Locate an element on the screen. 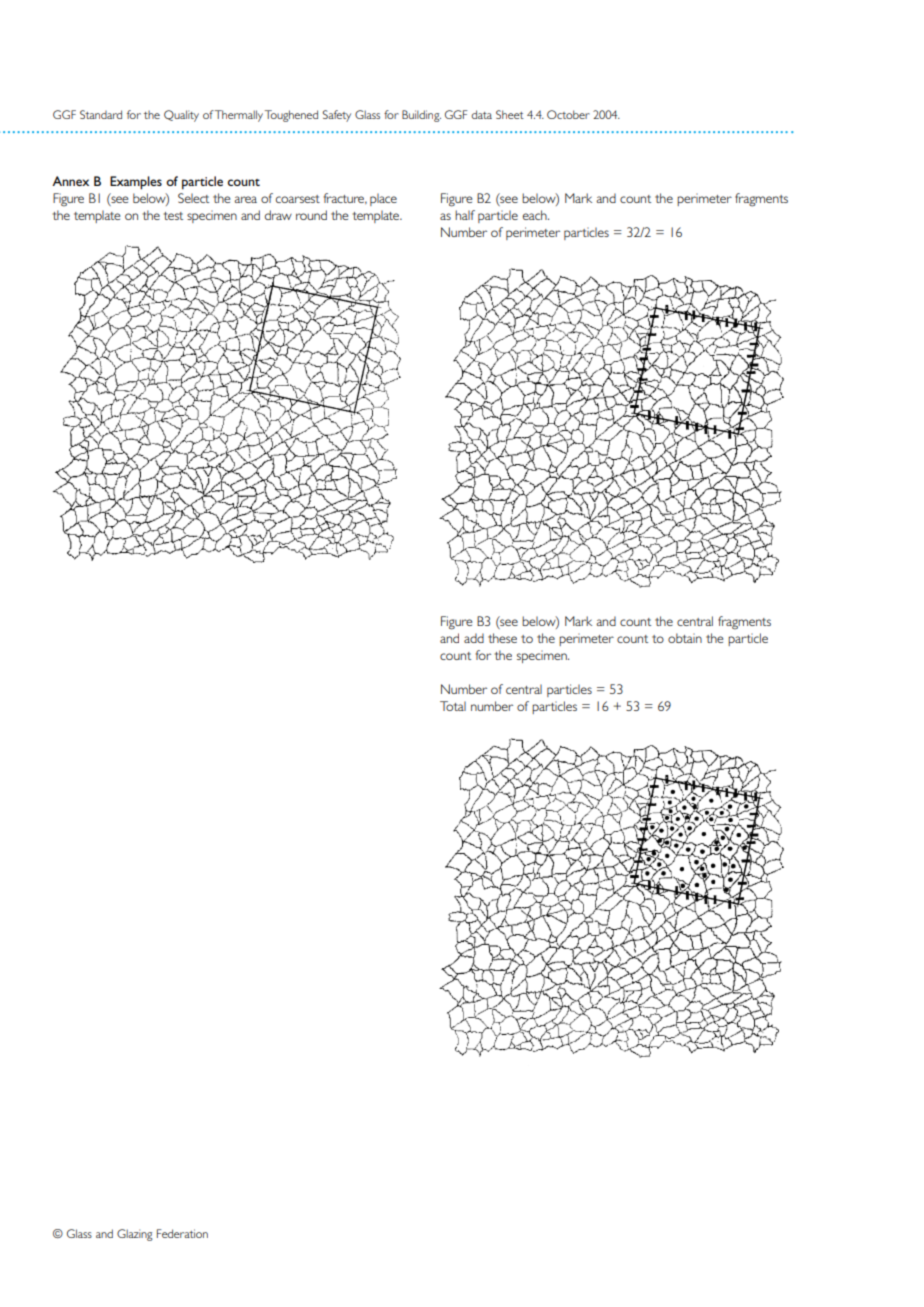 The image size is (924, 1307). these is located at coordinates (502, 638).
